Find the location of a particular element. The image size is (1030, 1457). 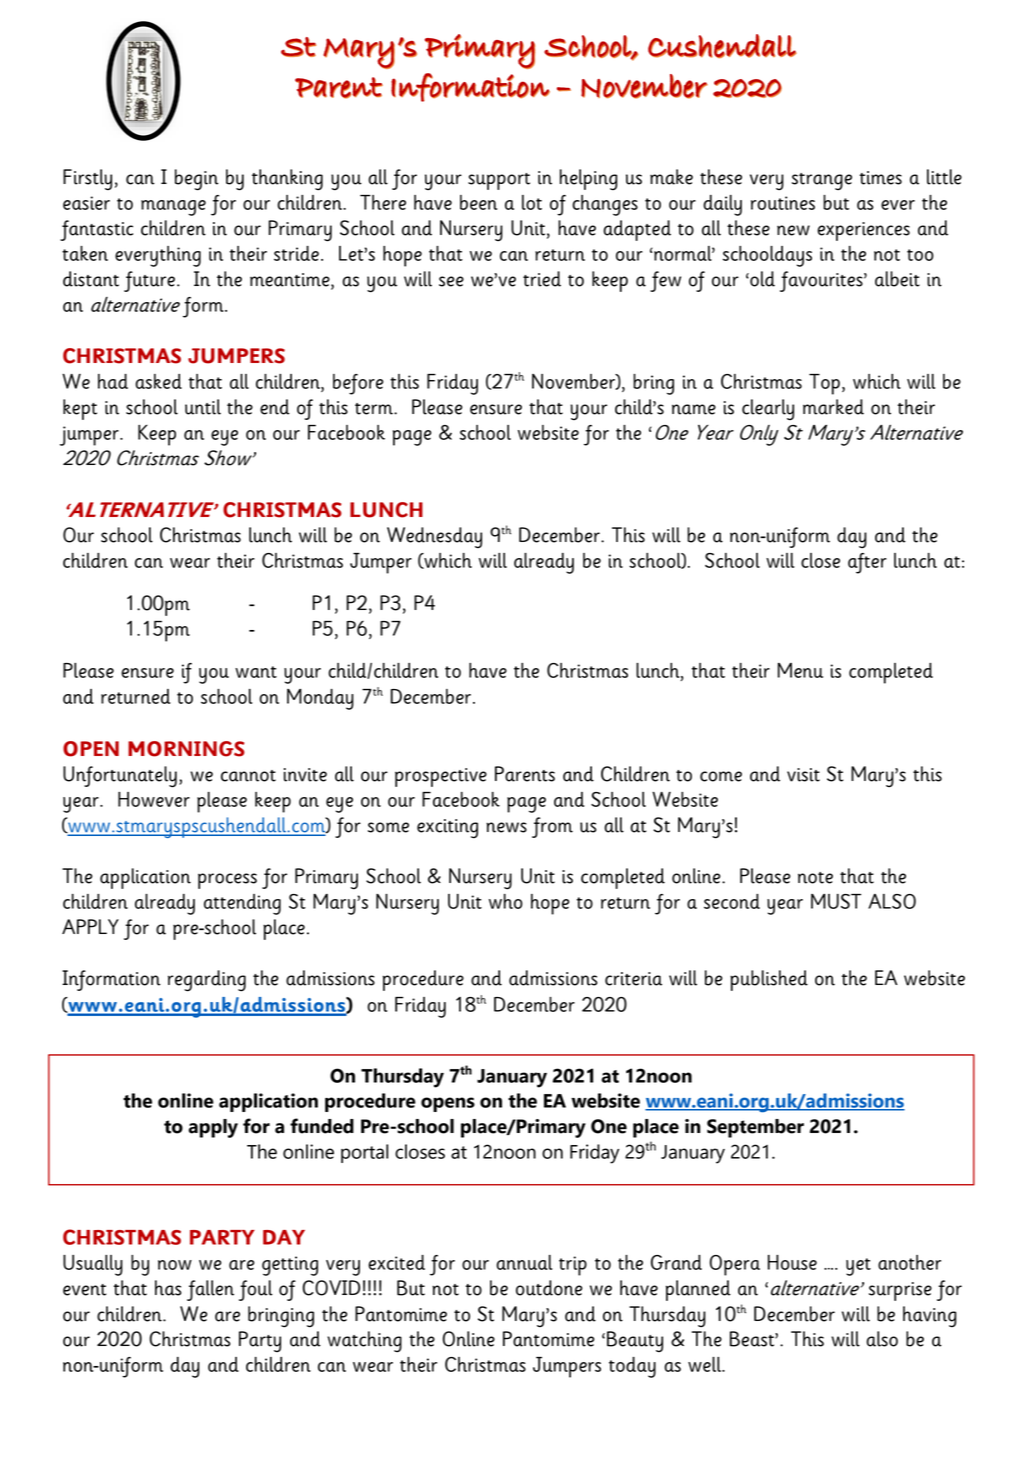

visit is located at coordinates (803, 775).
